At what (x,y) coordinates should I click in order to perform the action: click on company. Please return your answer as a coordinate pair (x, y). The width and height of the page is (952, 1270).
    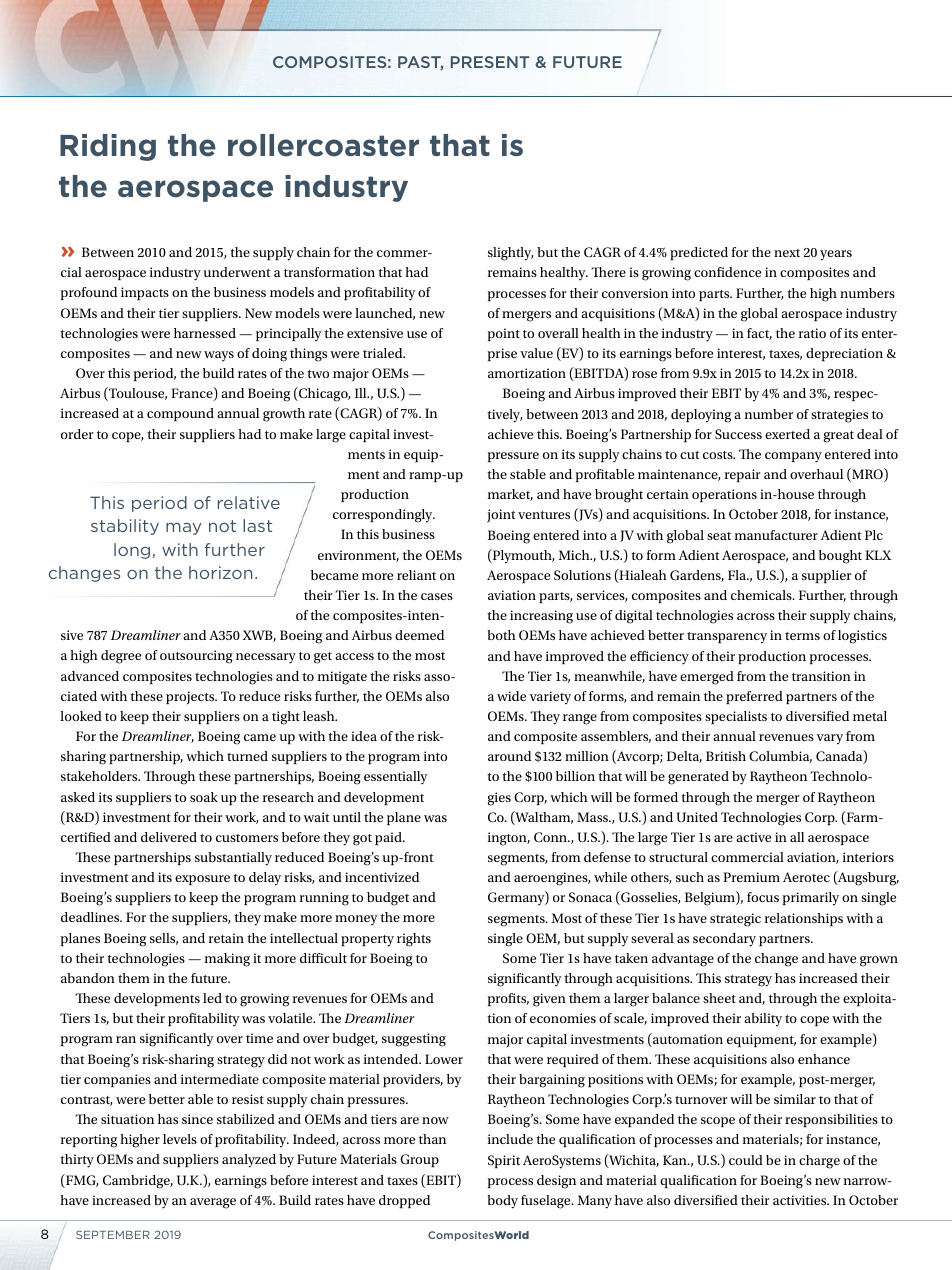
    Looking at the image, I should click on (793, 457).
